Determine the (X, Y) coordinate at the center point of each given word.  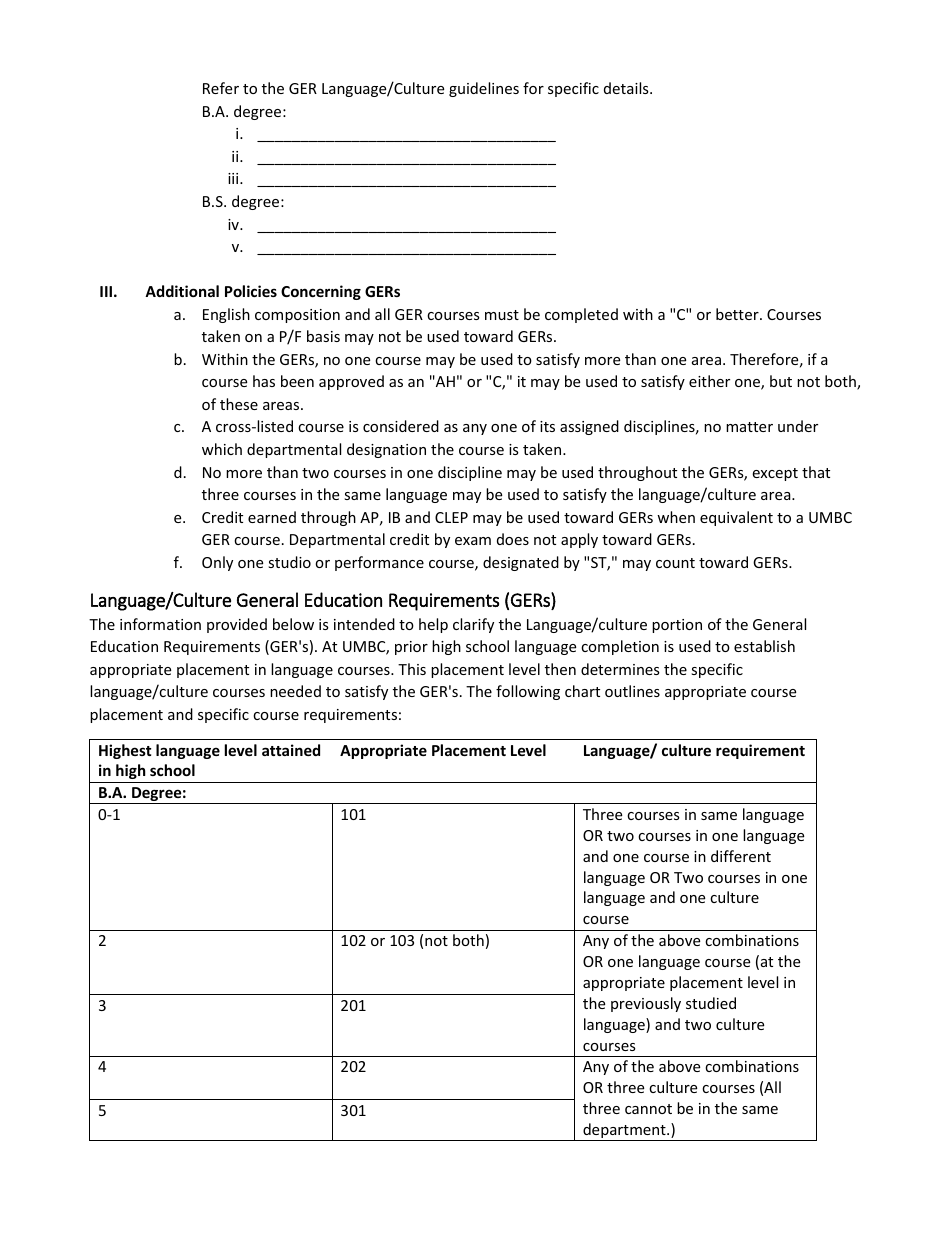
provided (237, 625)
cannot (648, 1109)
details (627, 88)
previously (646, 1004)
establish (764, 646)
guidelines (484, 89)
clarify (473, 625)
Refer (221, 88)
